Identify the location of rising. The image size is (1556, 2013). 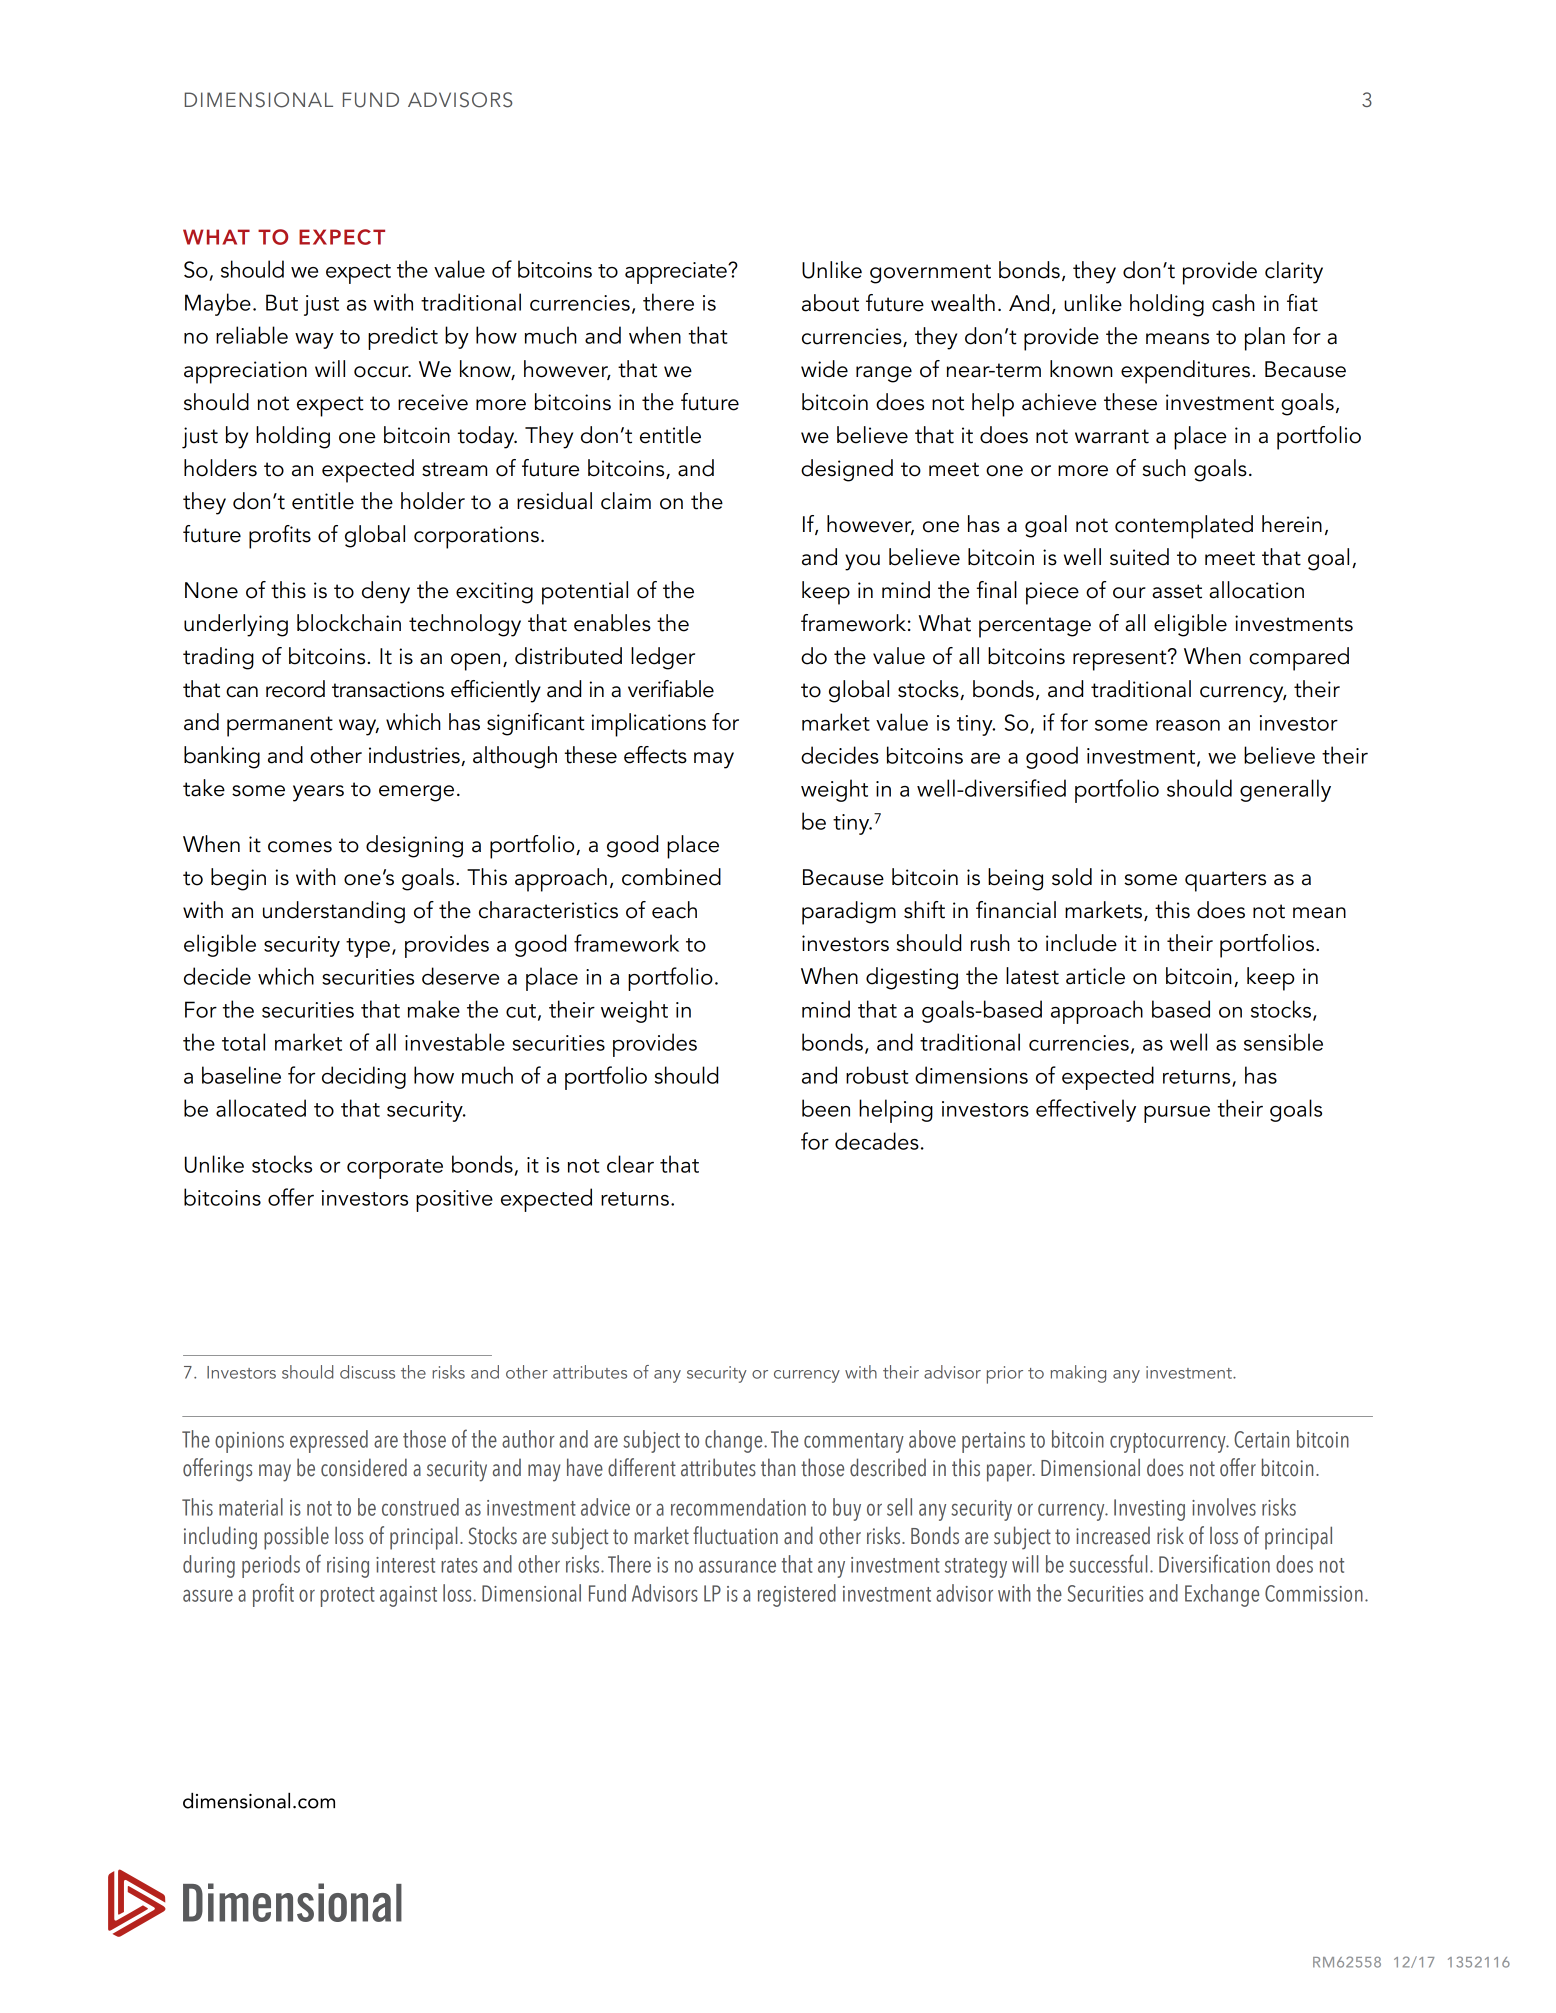
(348, 1567).
